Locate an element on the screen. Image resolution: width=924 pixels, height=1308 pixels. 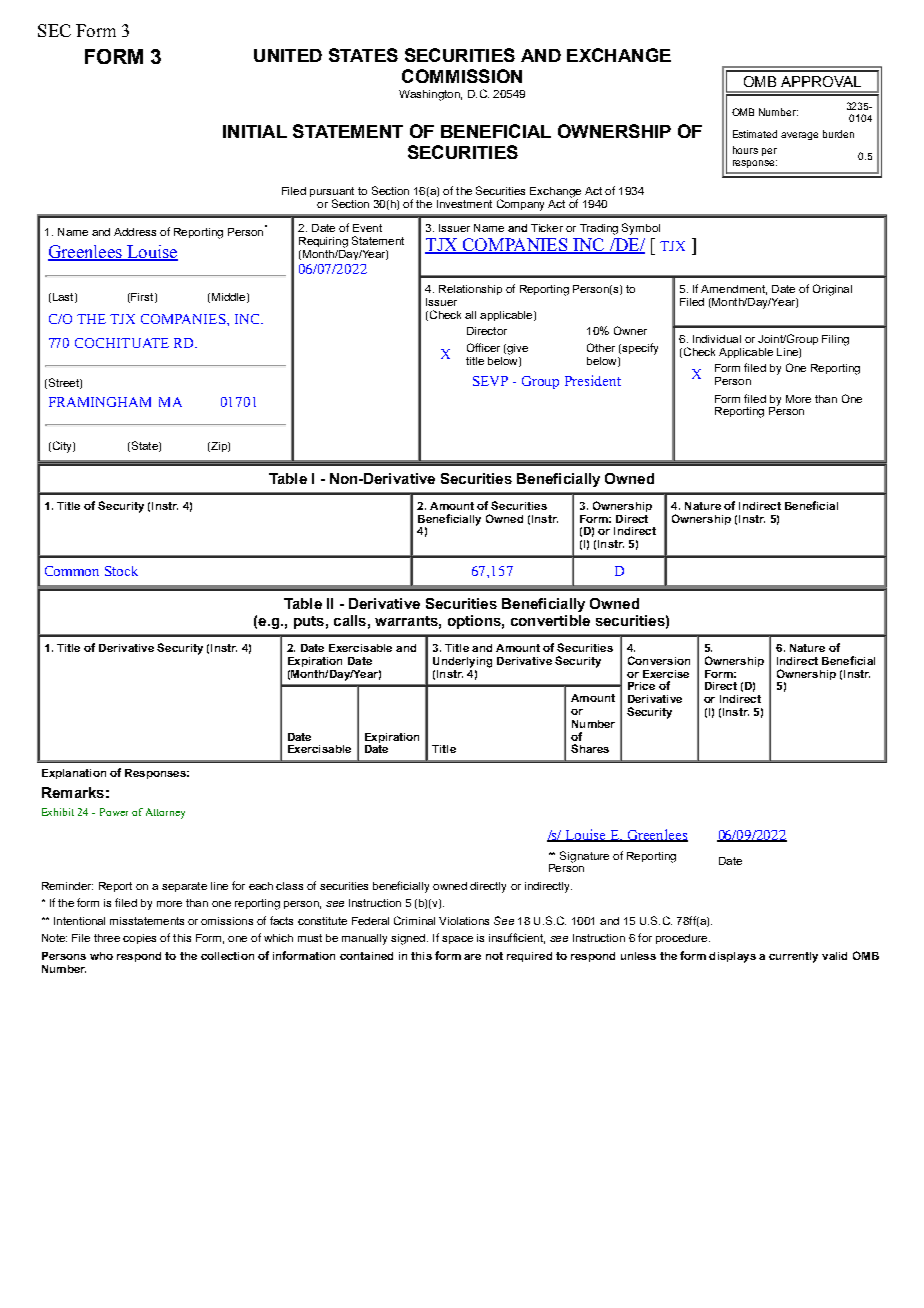
FRAMINGHAM is located at coordinates (100, 402).
